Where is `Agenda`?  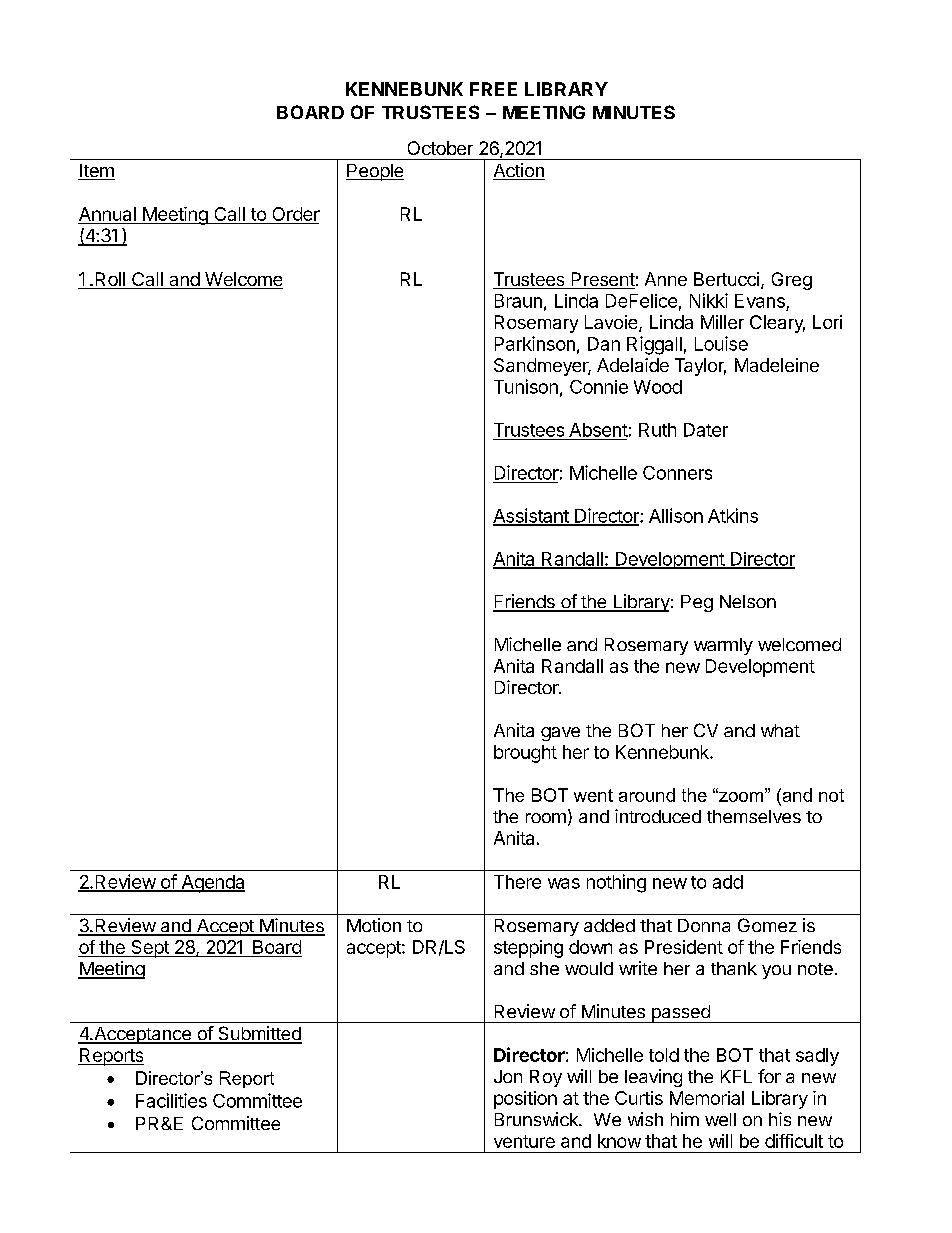 Agenda is located at coordinates (212, 884).
